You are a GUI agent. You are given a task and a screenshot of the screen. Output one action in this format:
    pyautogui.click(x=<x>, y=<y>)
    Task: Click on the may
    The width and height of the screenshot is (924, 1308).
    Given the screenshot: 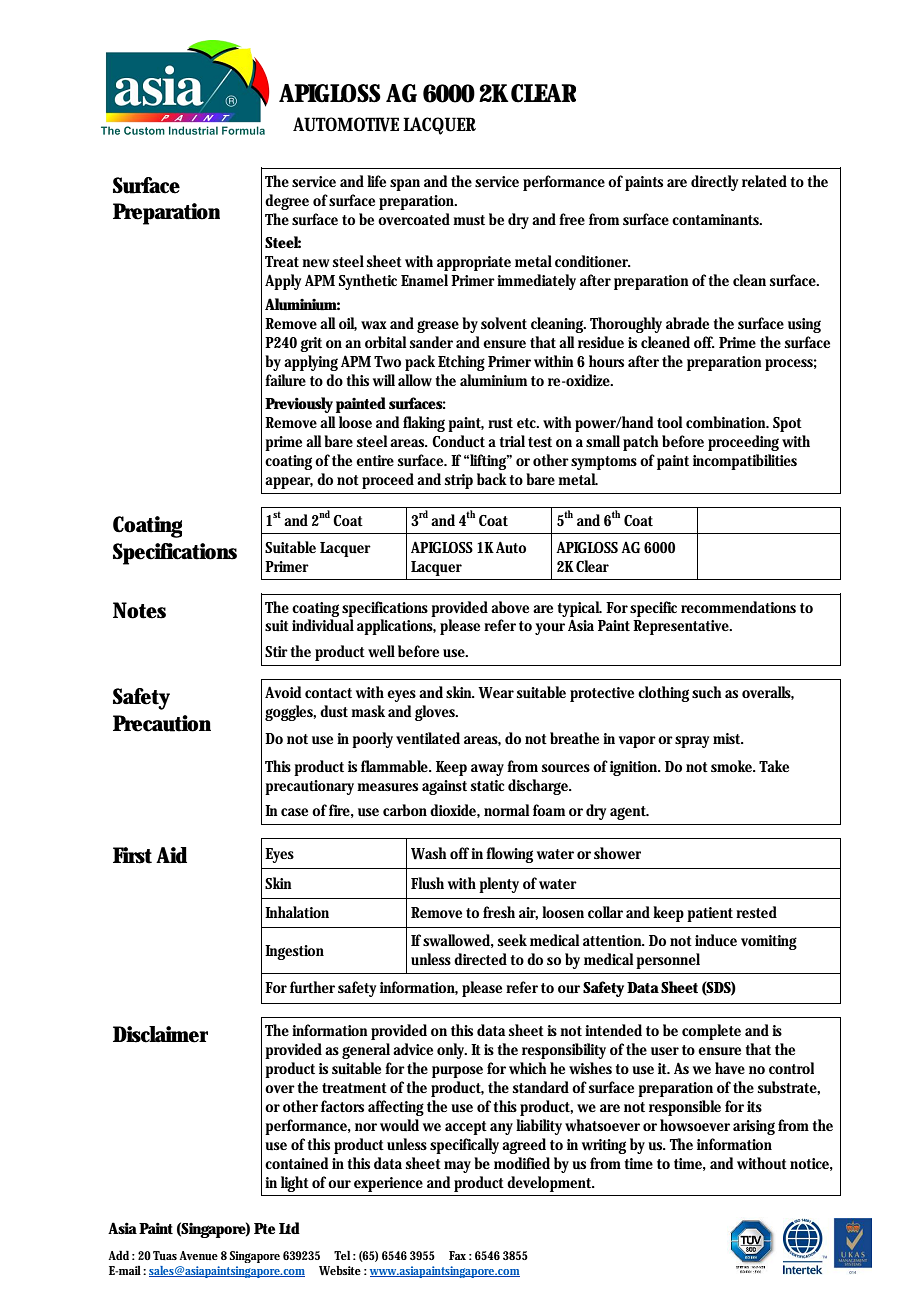 What is the action you would take?
    pyautogui.click(x=457, y=1167)
